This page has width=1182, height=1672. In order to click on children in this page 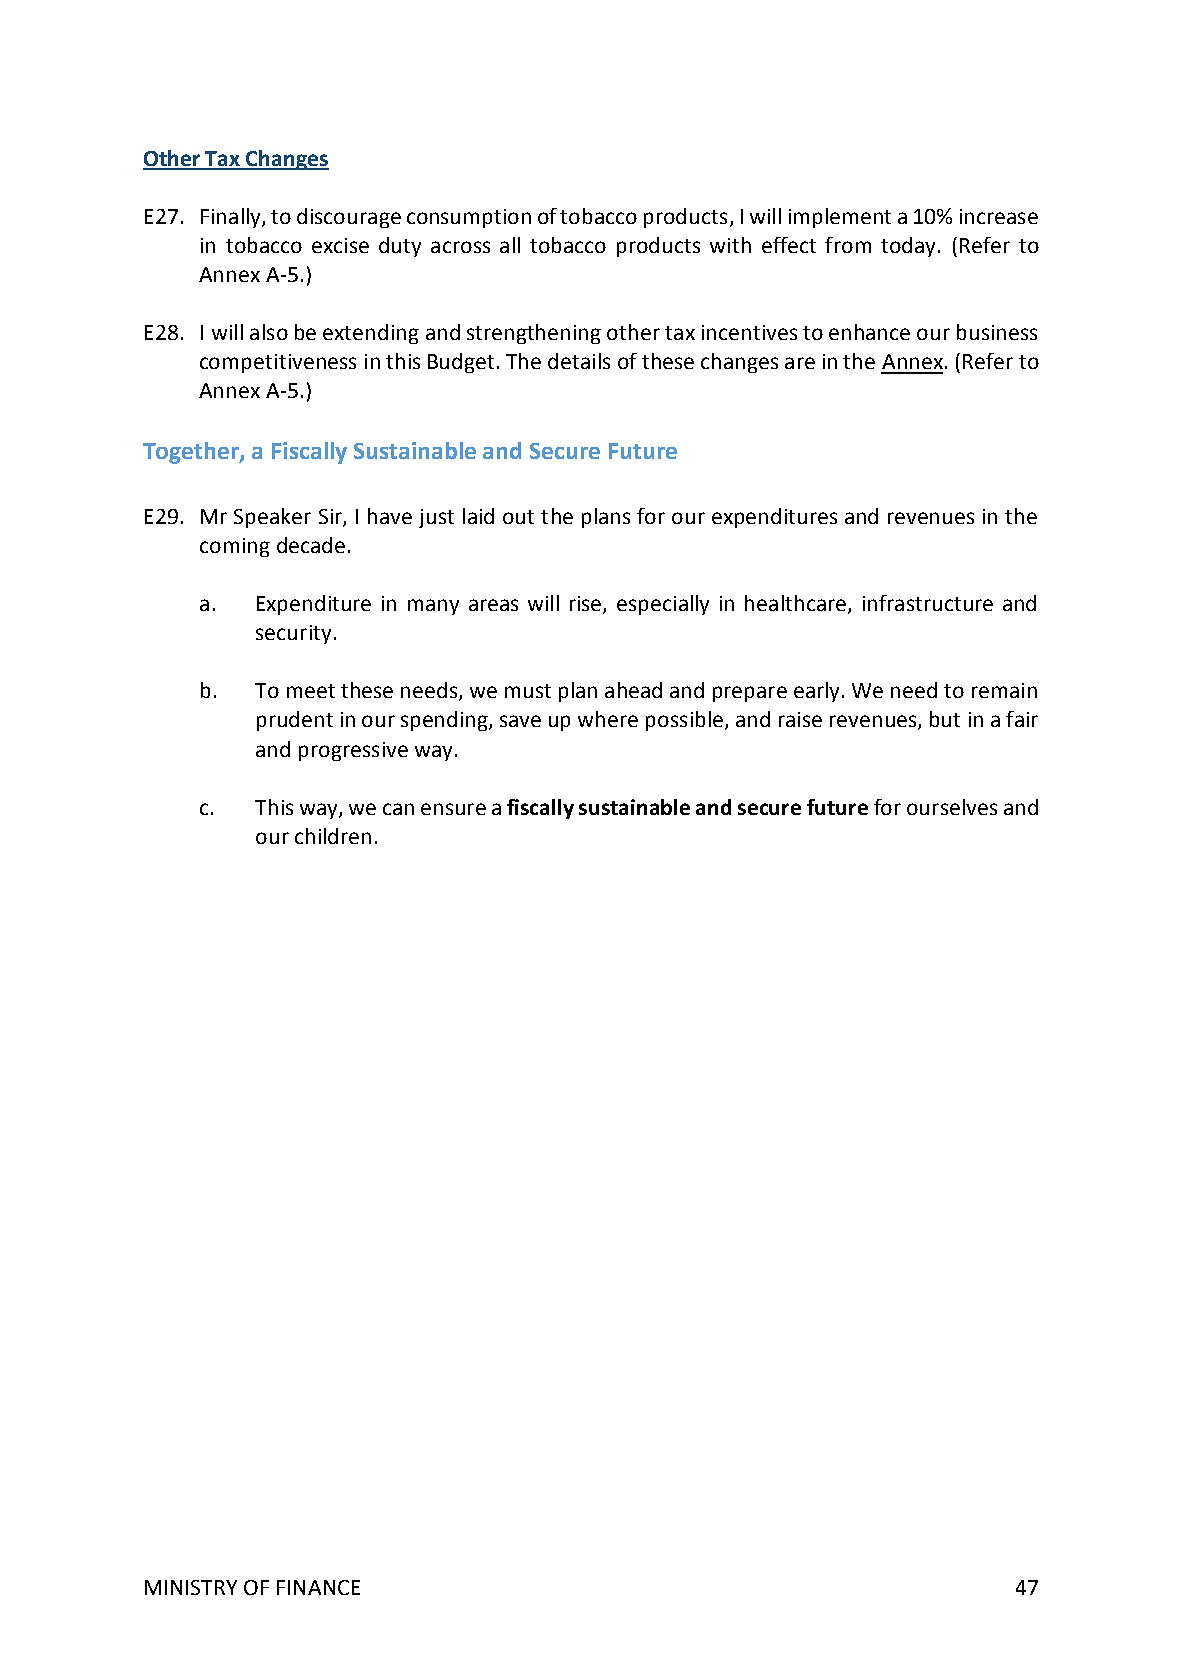, I will do `click(333, 836)`.
